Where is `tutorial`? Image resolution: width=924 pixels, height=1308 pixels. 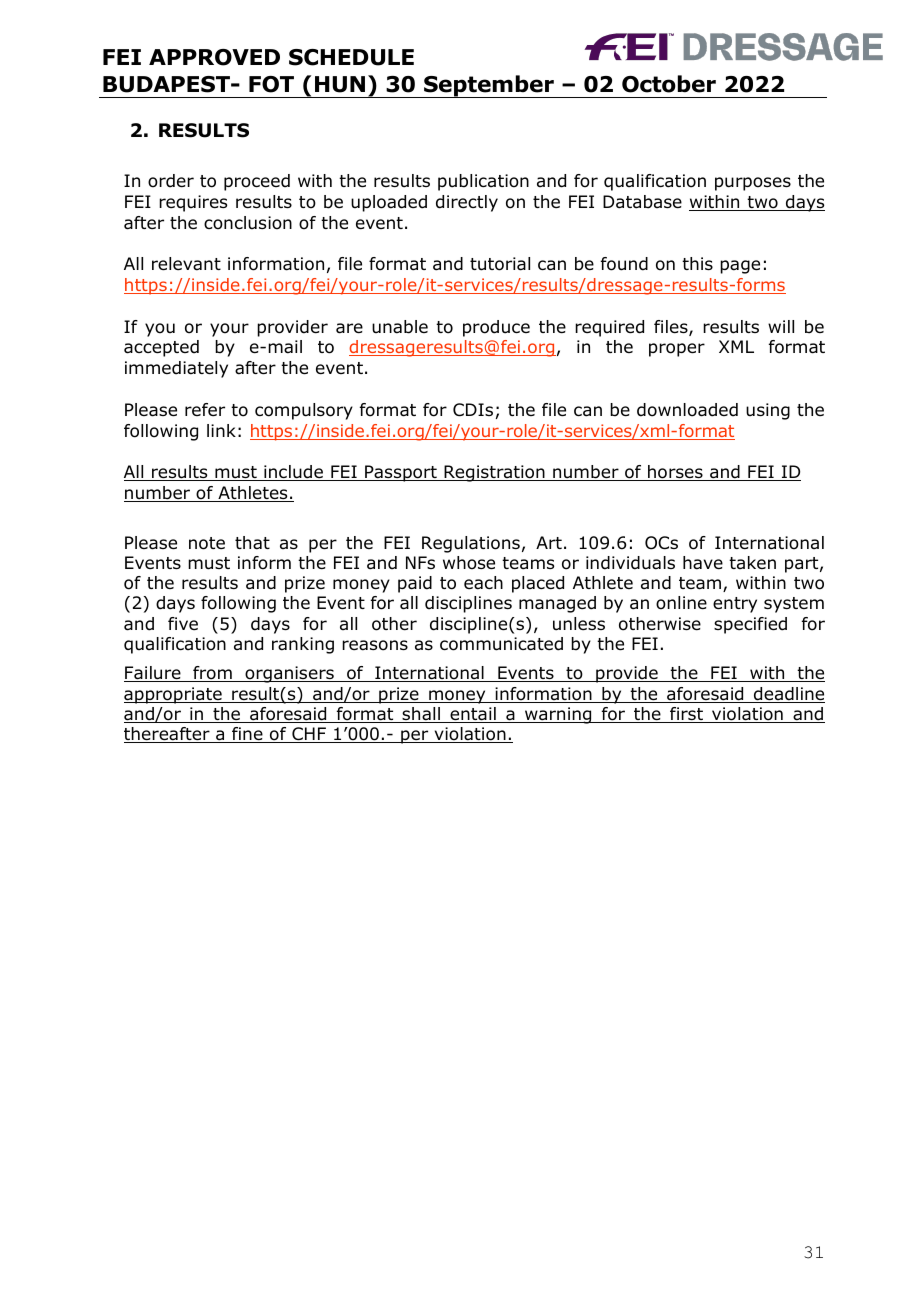 tutorial is located at coordinates (500, 264).
